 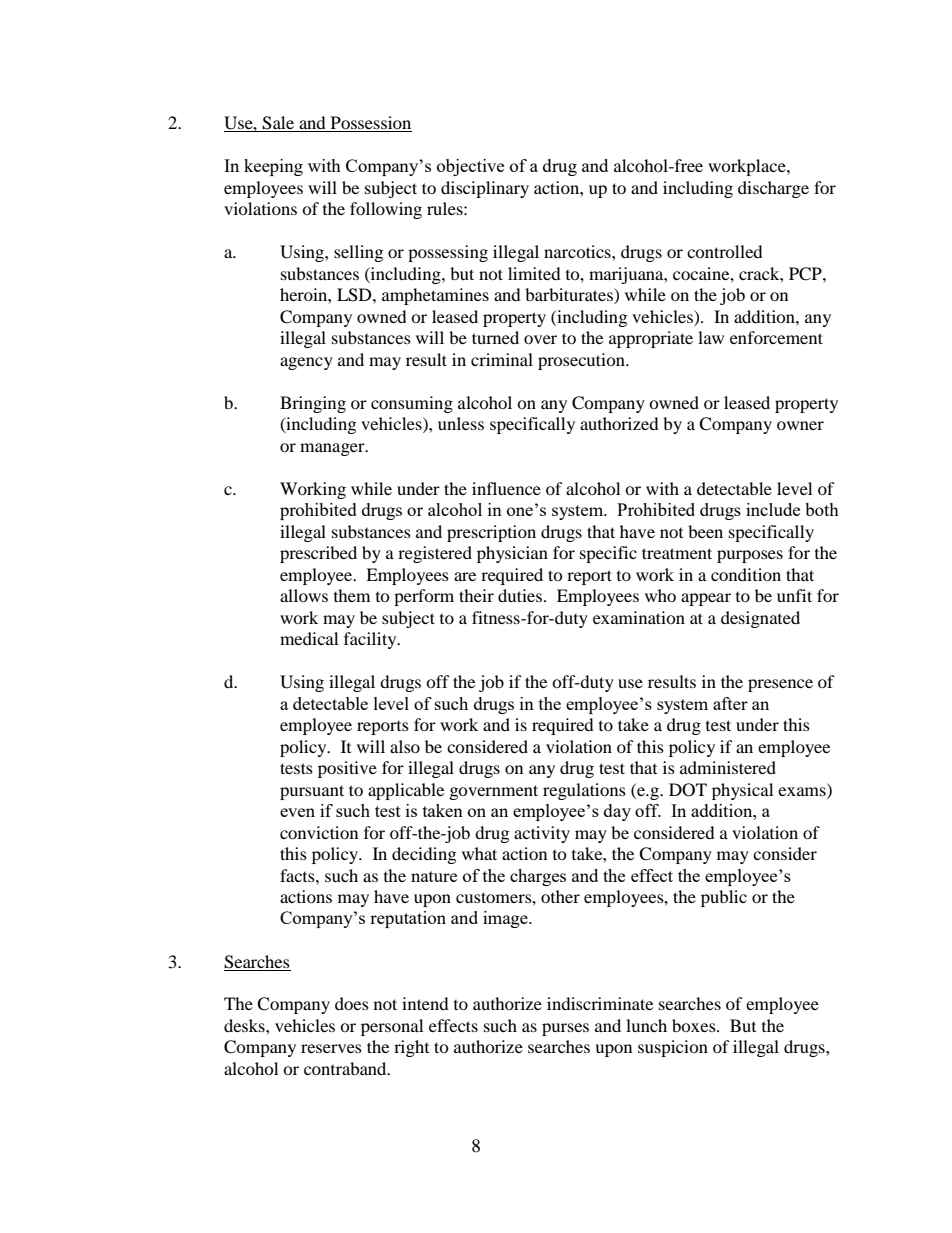 I want to click on duties, so click(x=520, y=595).
